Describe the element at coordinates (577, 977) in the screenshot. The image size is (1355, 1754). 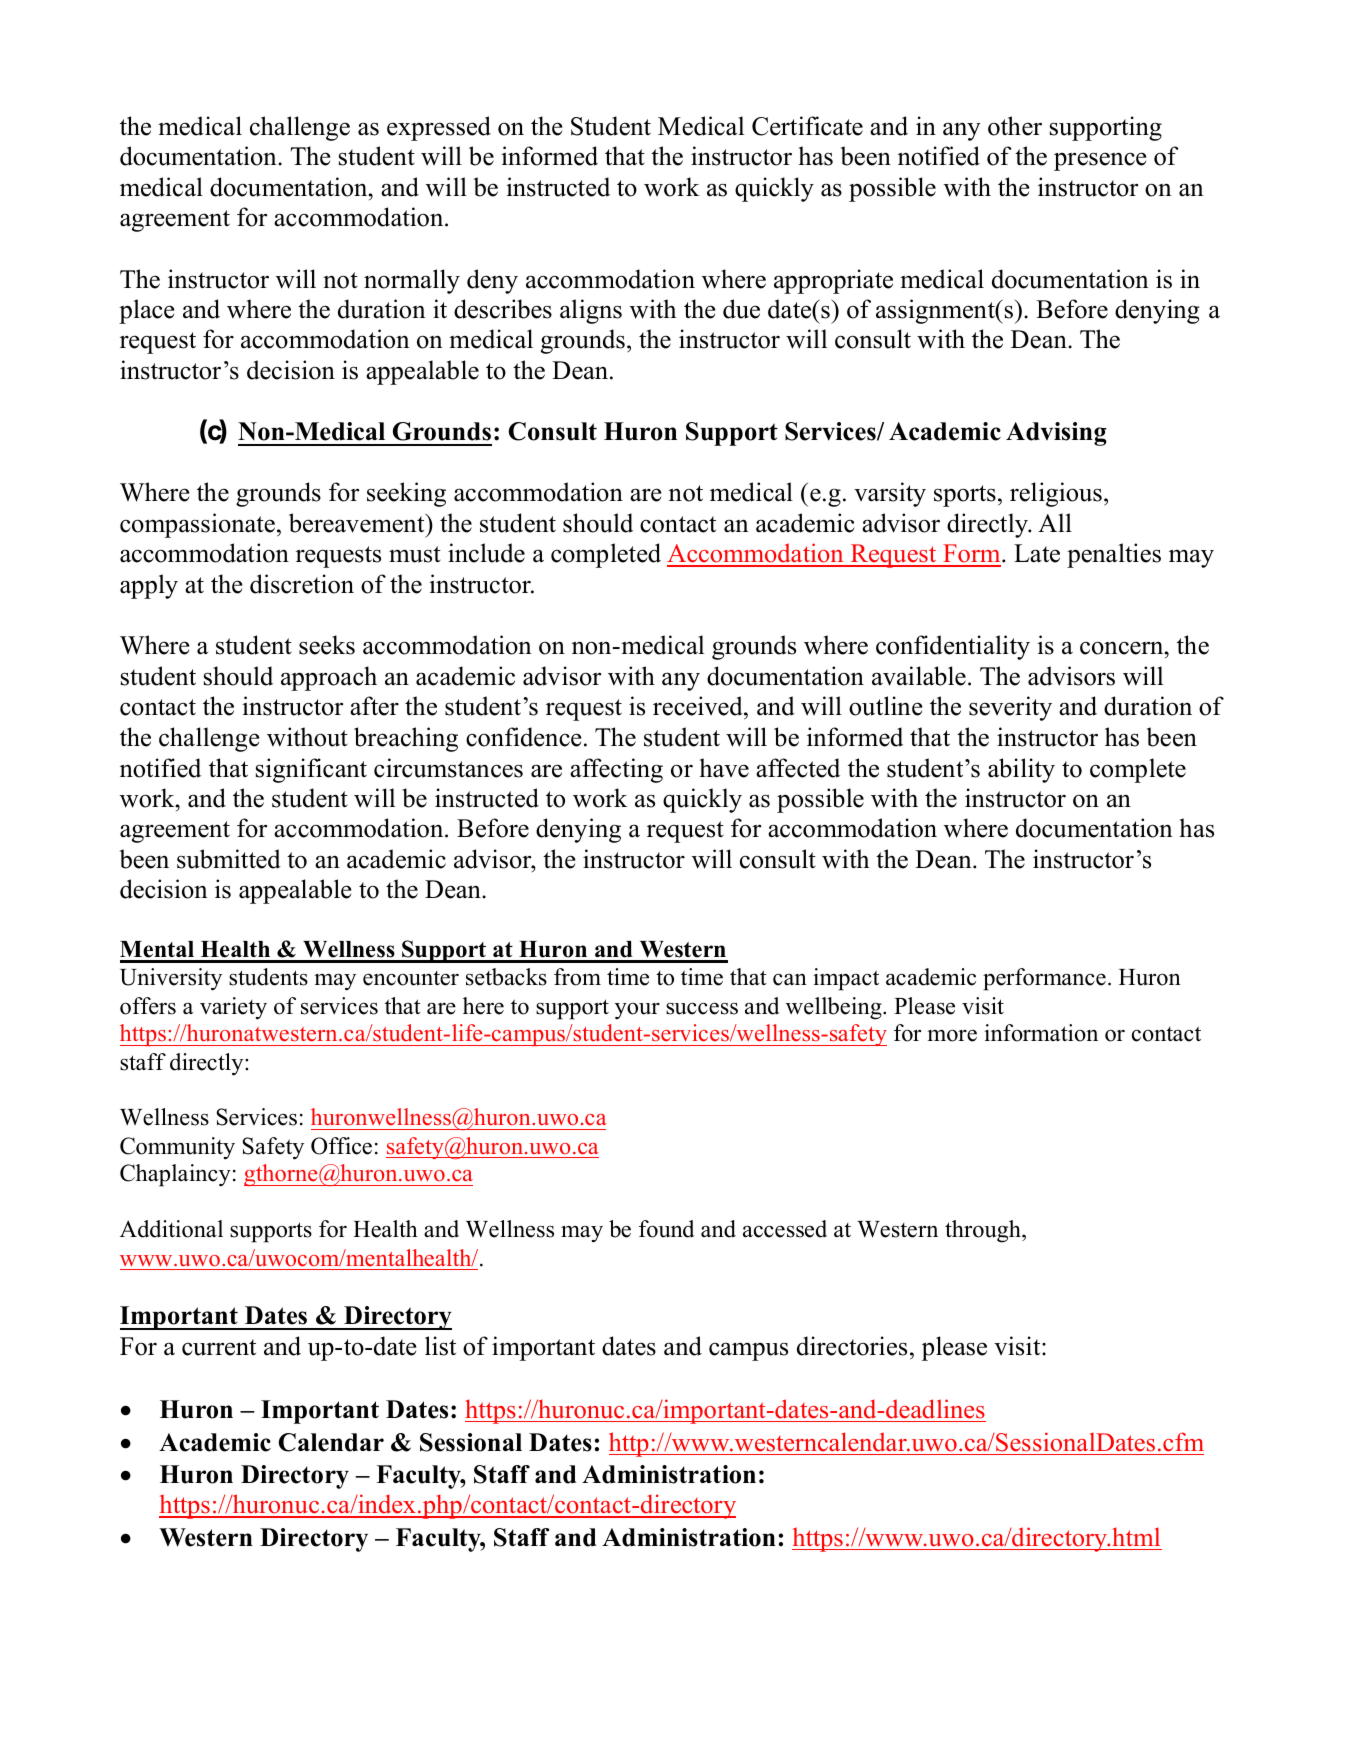
I see `from` at that location.
